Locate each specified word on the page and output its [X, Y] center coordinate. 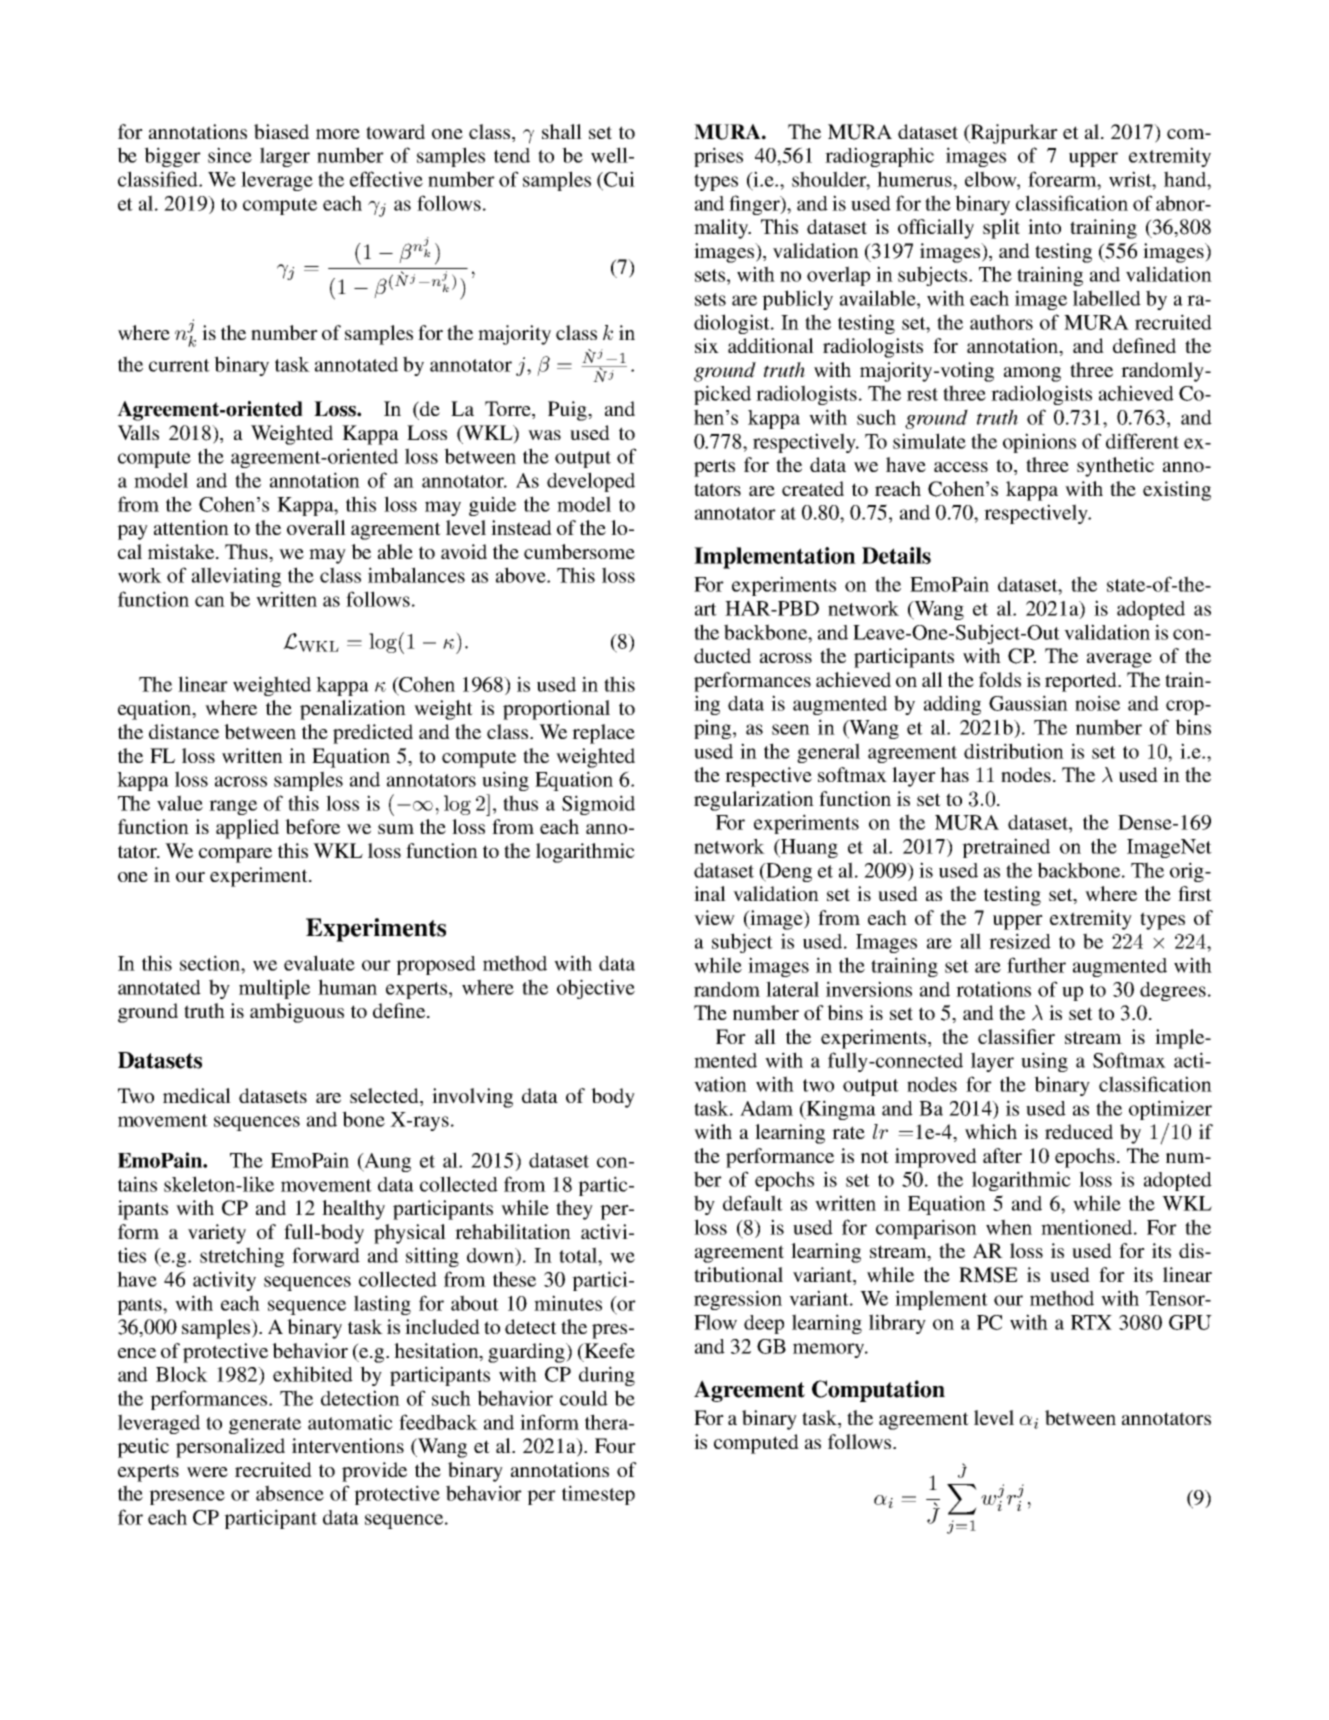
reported [1082, 682]
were [207, 1472]
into [1044, 226]
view [714, 917]
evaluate [319, 963]
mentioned [1088, 1227]
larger [285, 157]
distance [184, 731]
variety [217, 1234]
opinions [1039, 443]
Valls [138, 432]
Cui [618, 179]
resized [1020, 941]
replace [603, 734]
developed [591, 482]
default [753, 1203]
